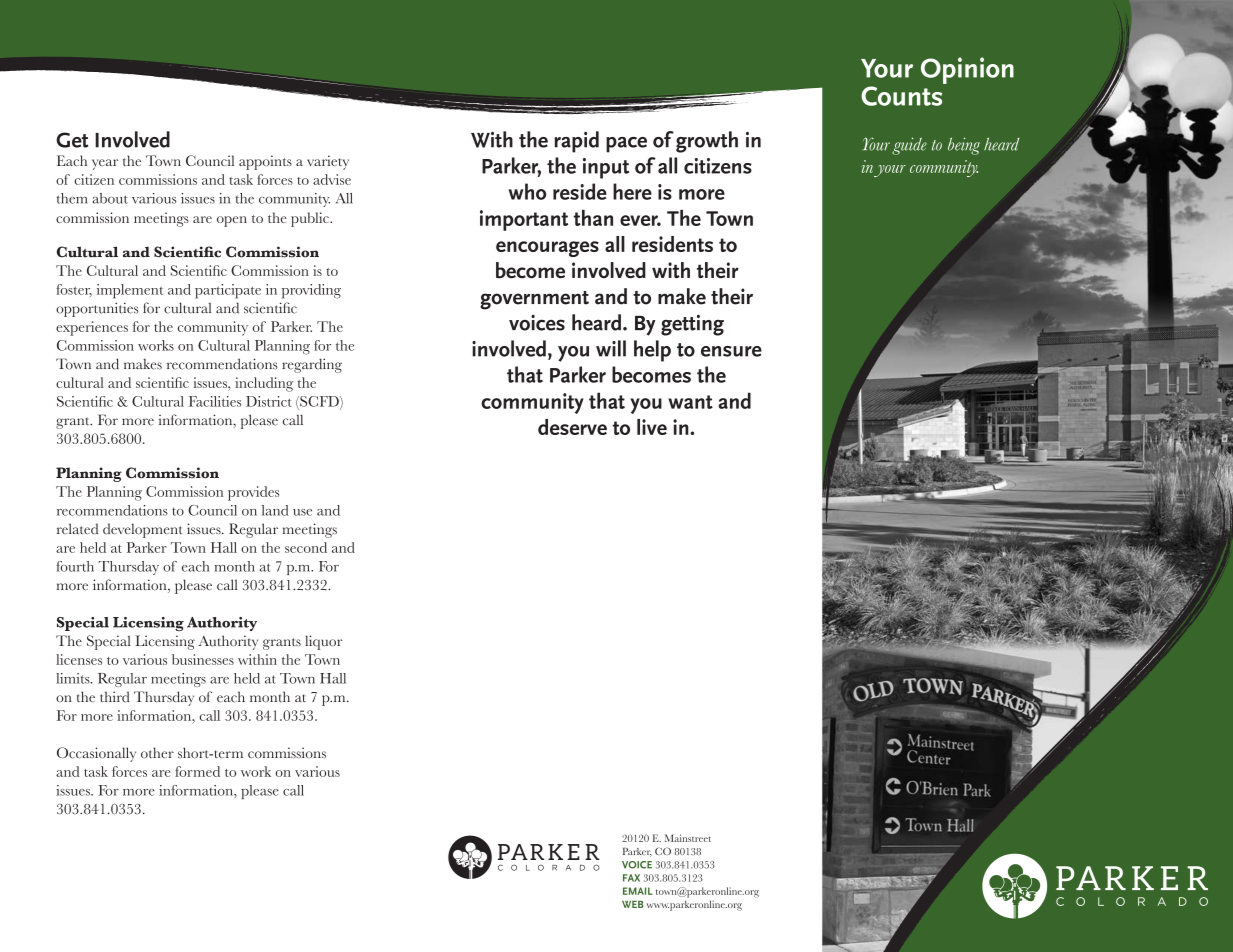 The width and height of the document is (1233, 952). What do you see at coordinates (203, 659) in the document?
I see `businesses` at bounding box center [203, 659].
